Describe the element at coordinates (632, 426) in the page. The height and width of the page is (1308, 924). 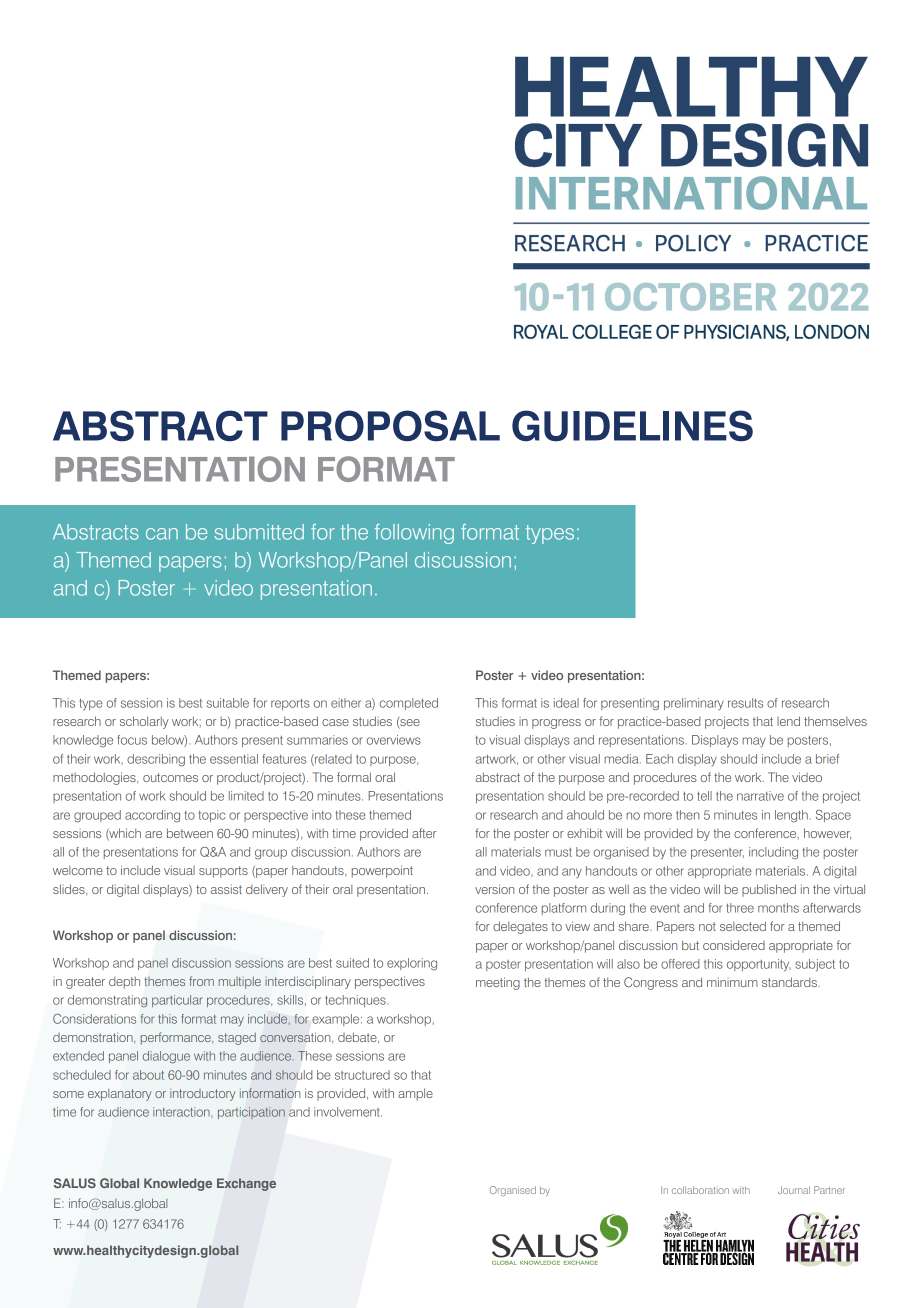
I see `GUIDELINES` at that location.
